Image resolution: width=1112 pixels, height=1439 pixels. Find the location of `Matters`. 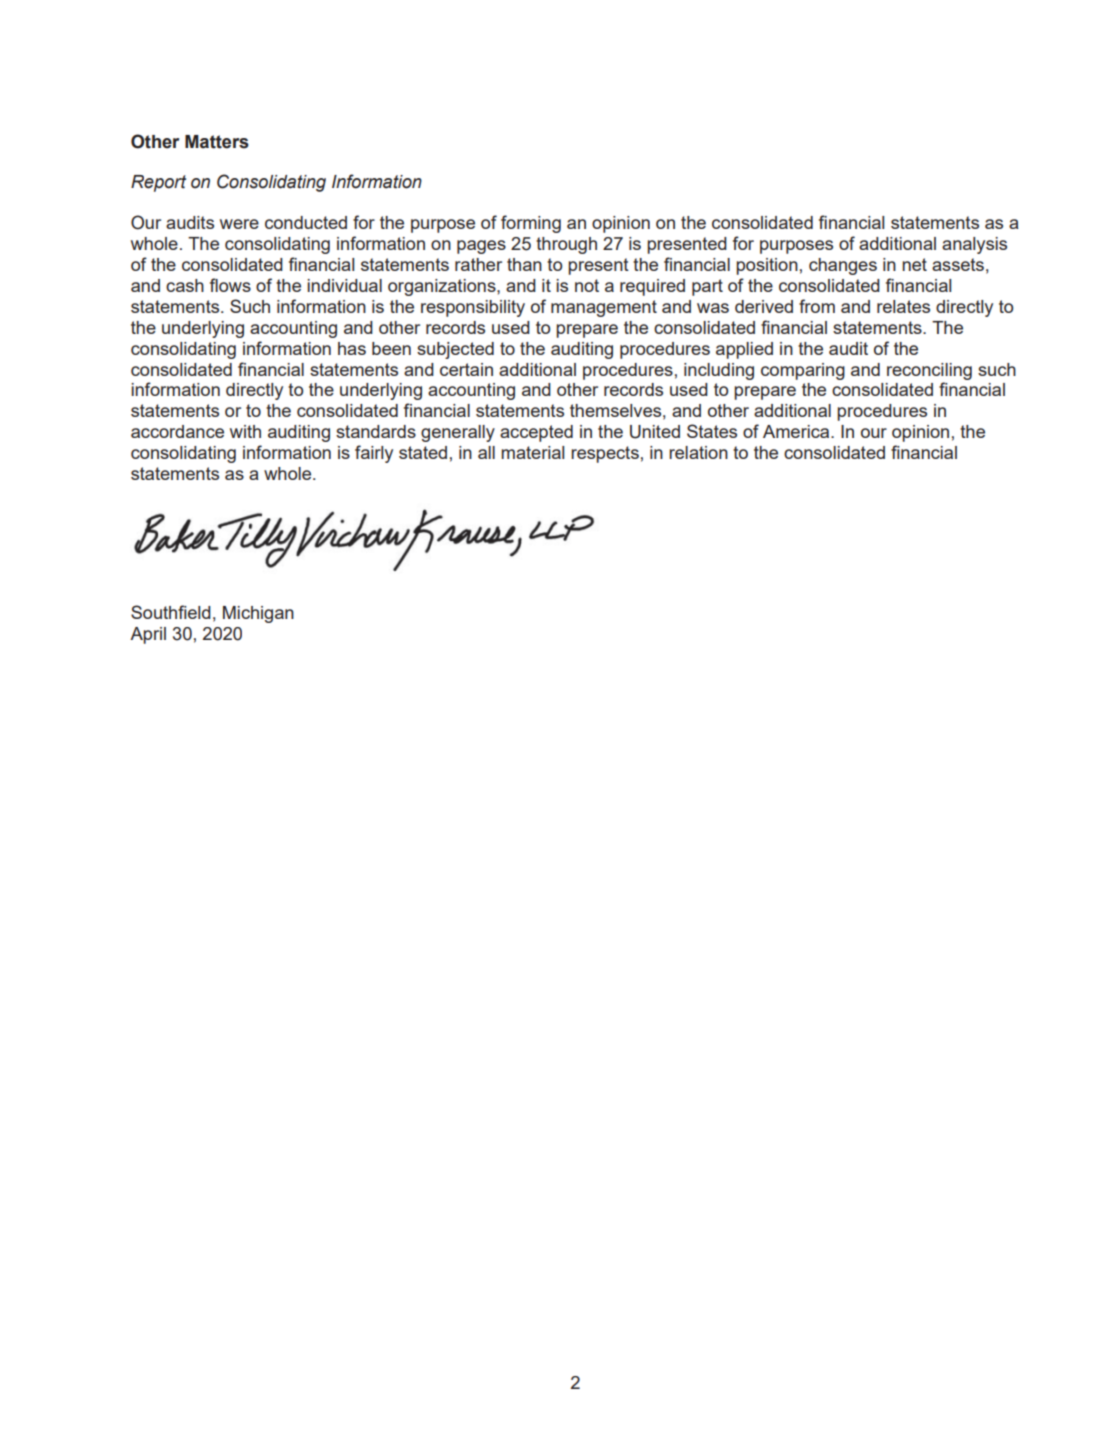

Matters is located at coordinates (217, 142).
